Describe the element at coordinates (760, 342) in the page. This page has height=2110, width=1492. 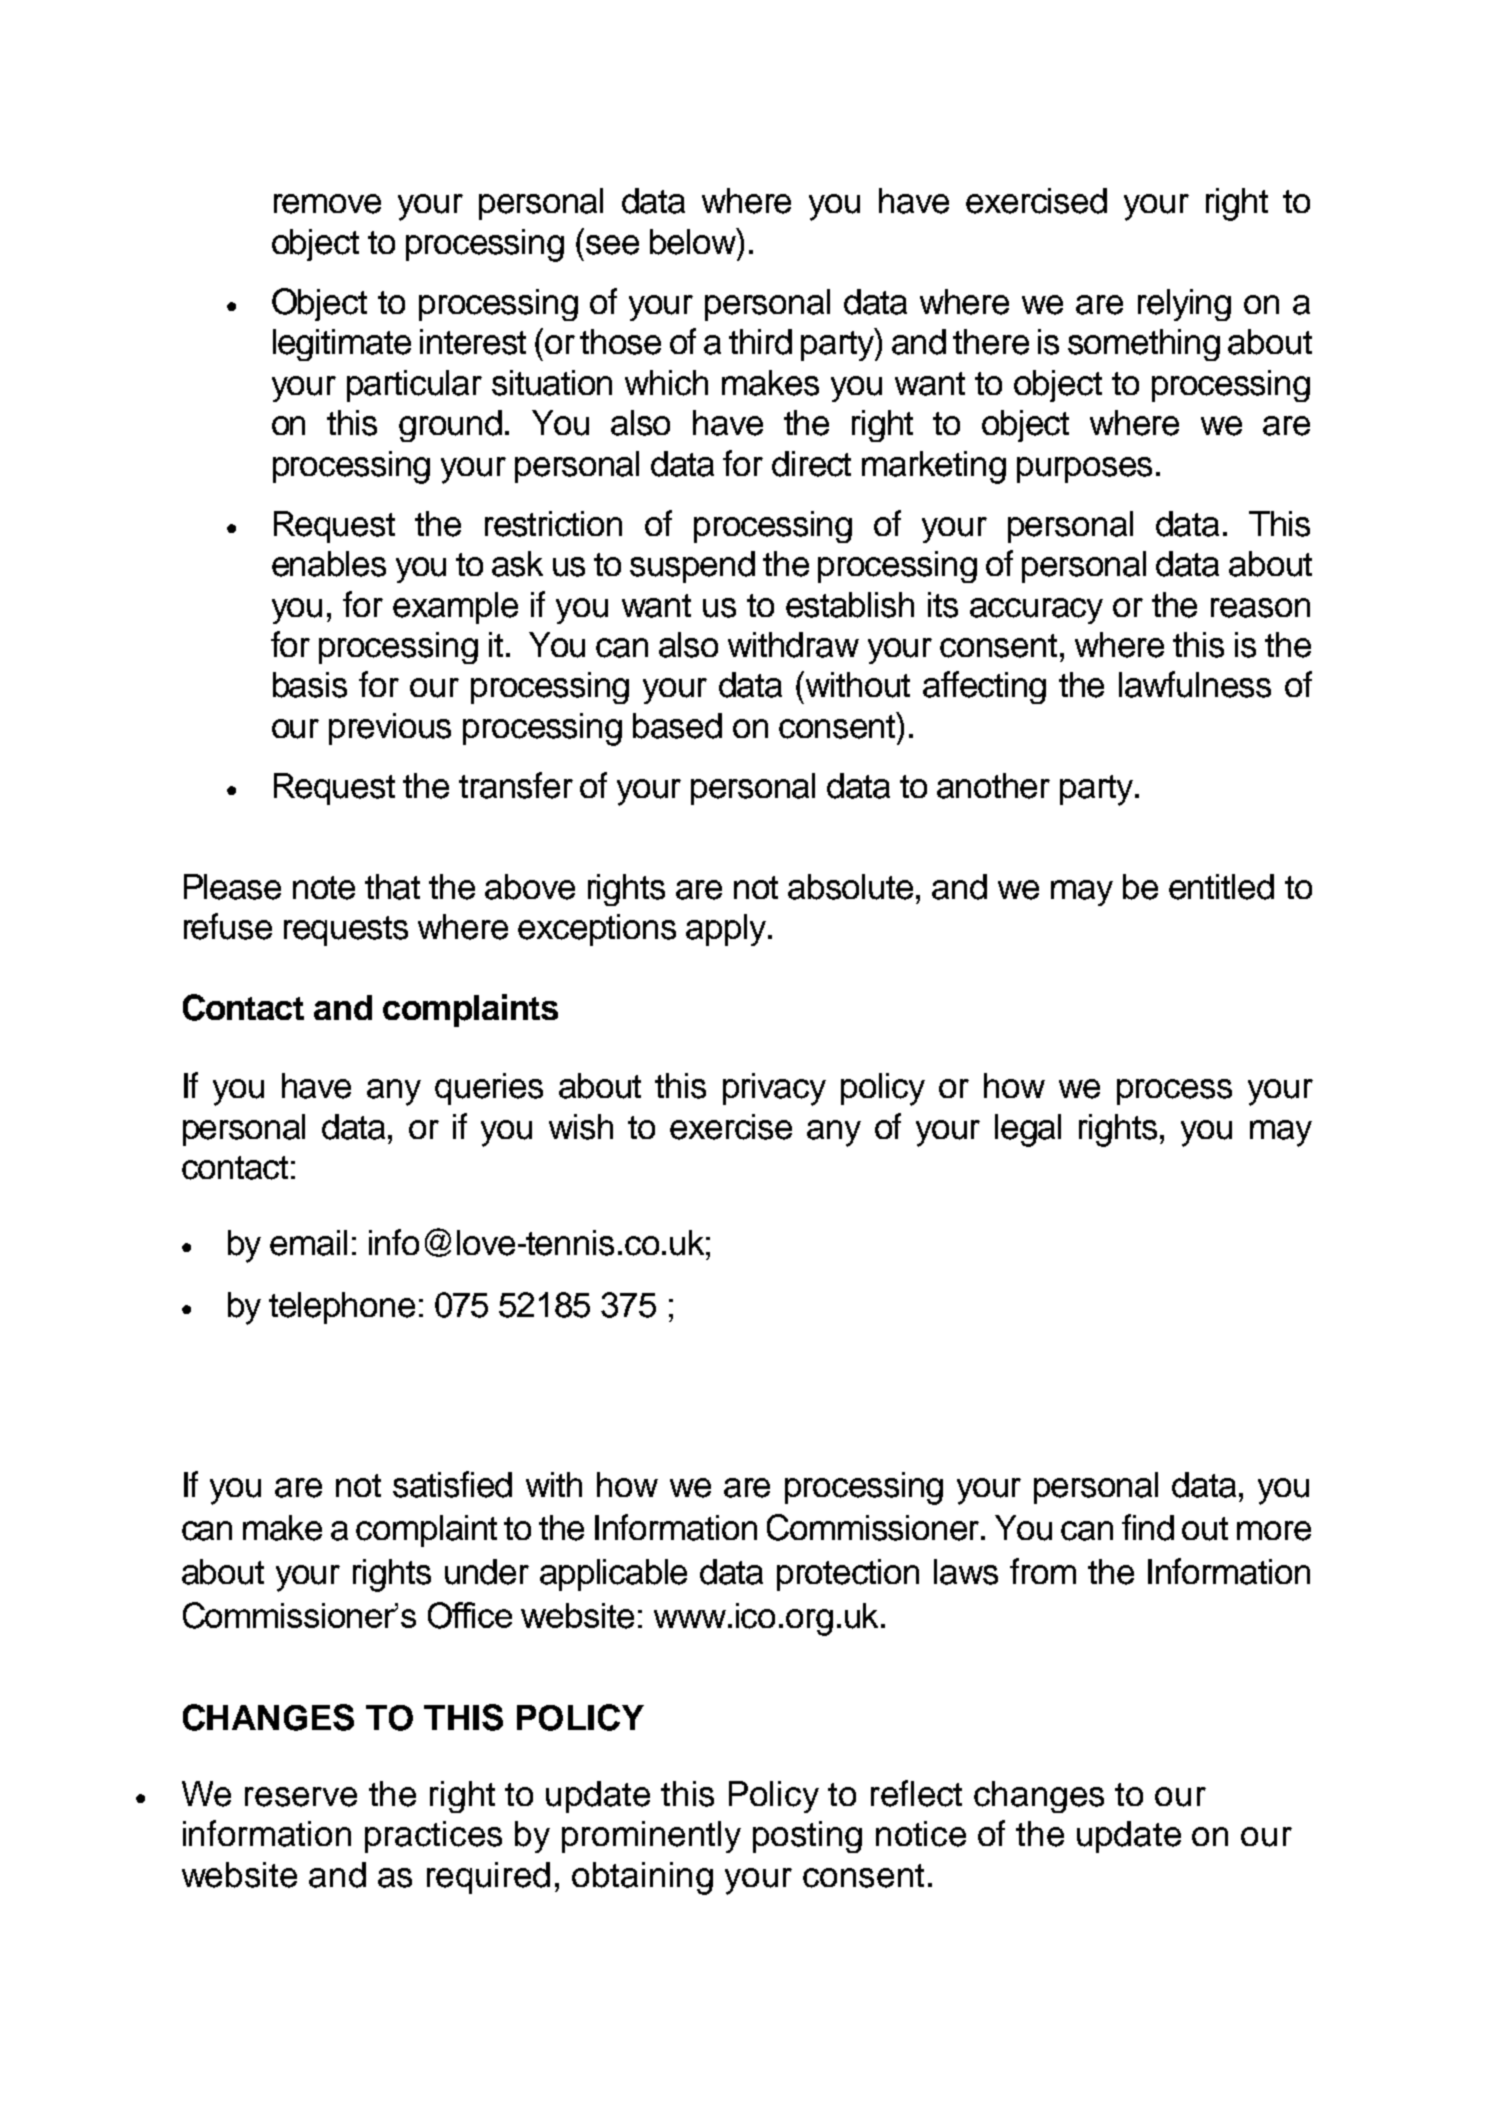
I see `third` at that location.
